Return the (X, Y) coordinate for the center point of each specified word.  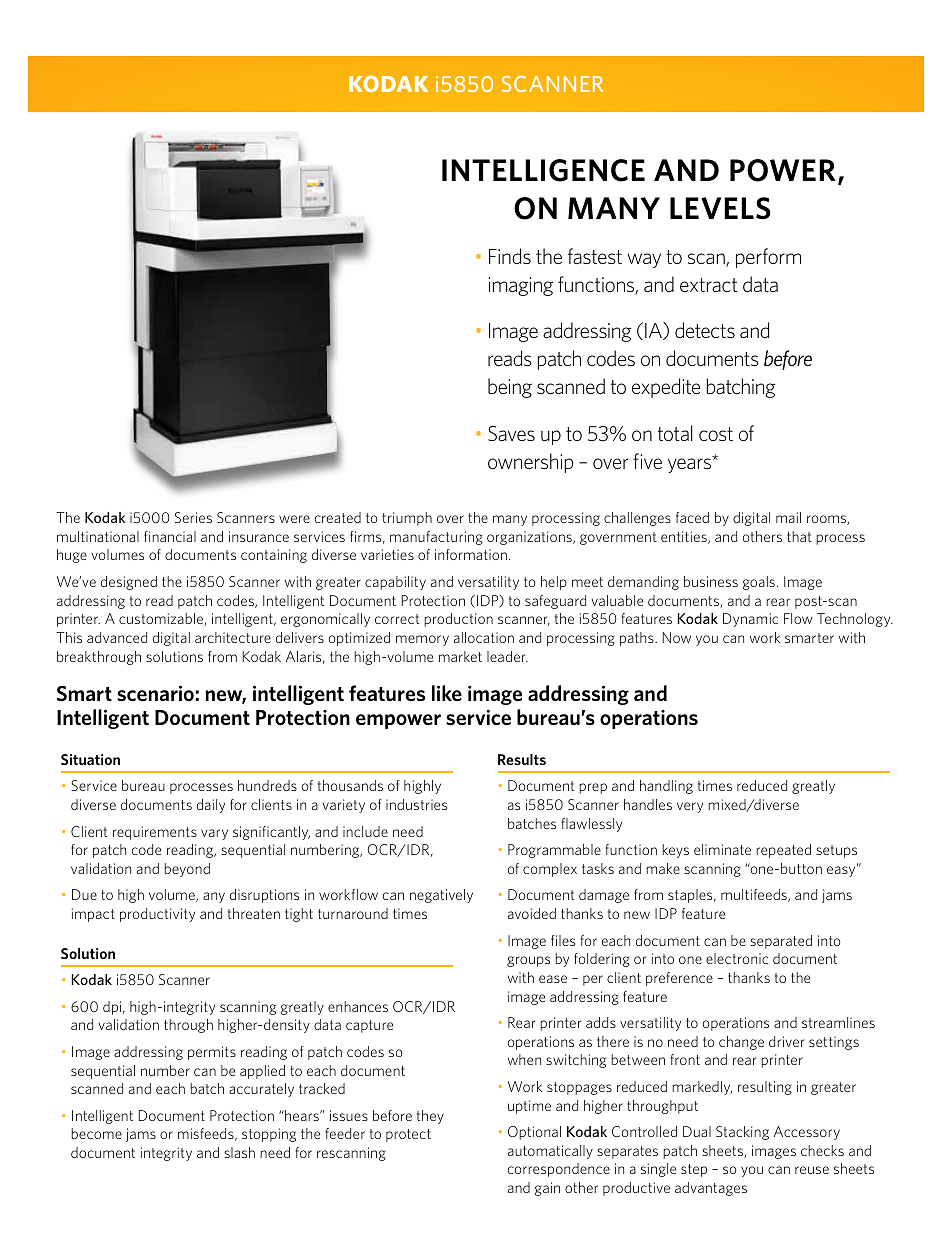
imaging (520, 286)
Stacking (742, 1133)
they (430, 1117)
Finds (510, 256)
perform (768, 258)
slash (239, 1152)
